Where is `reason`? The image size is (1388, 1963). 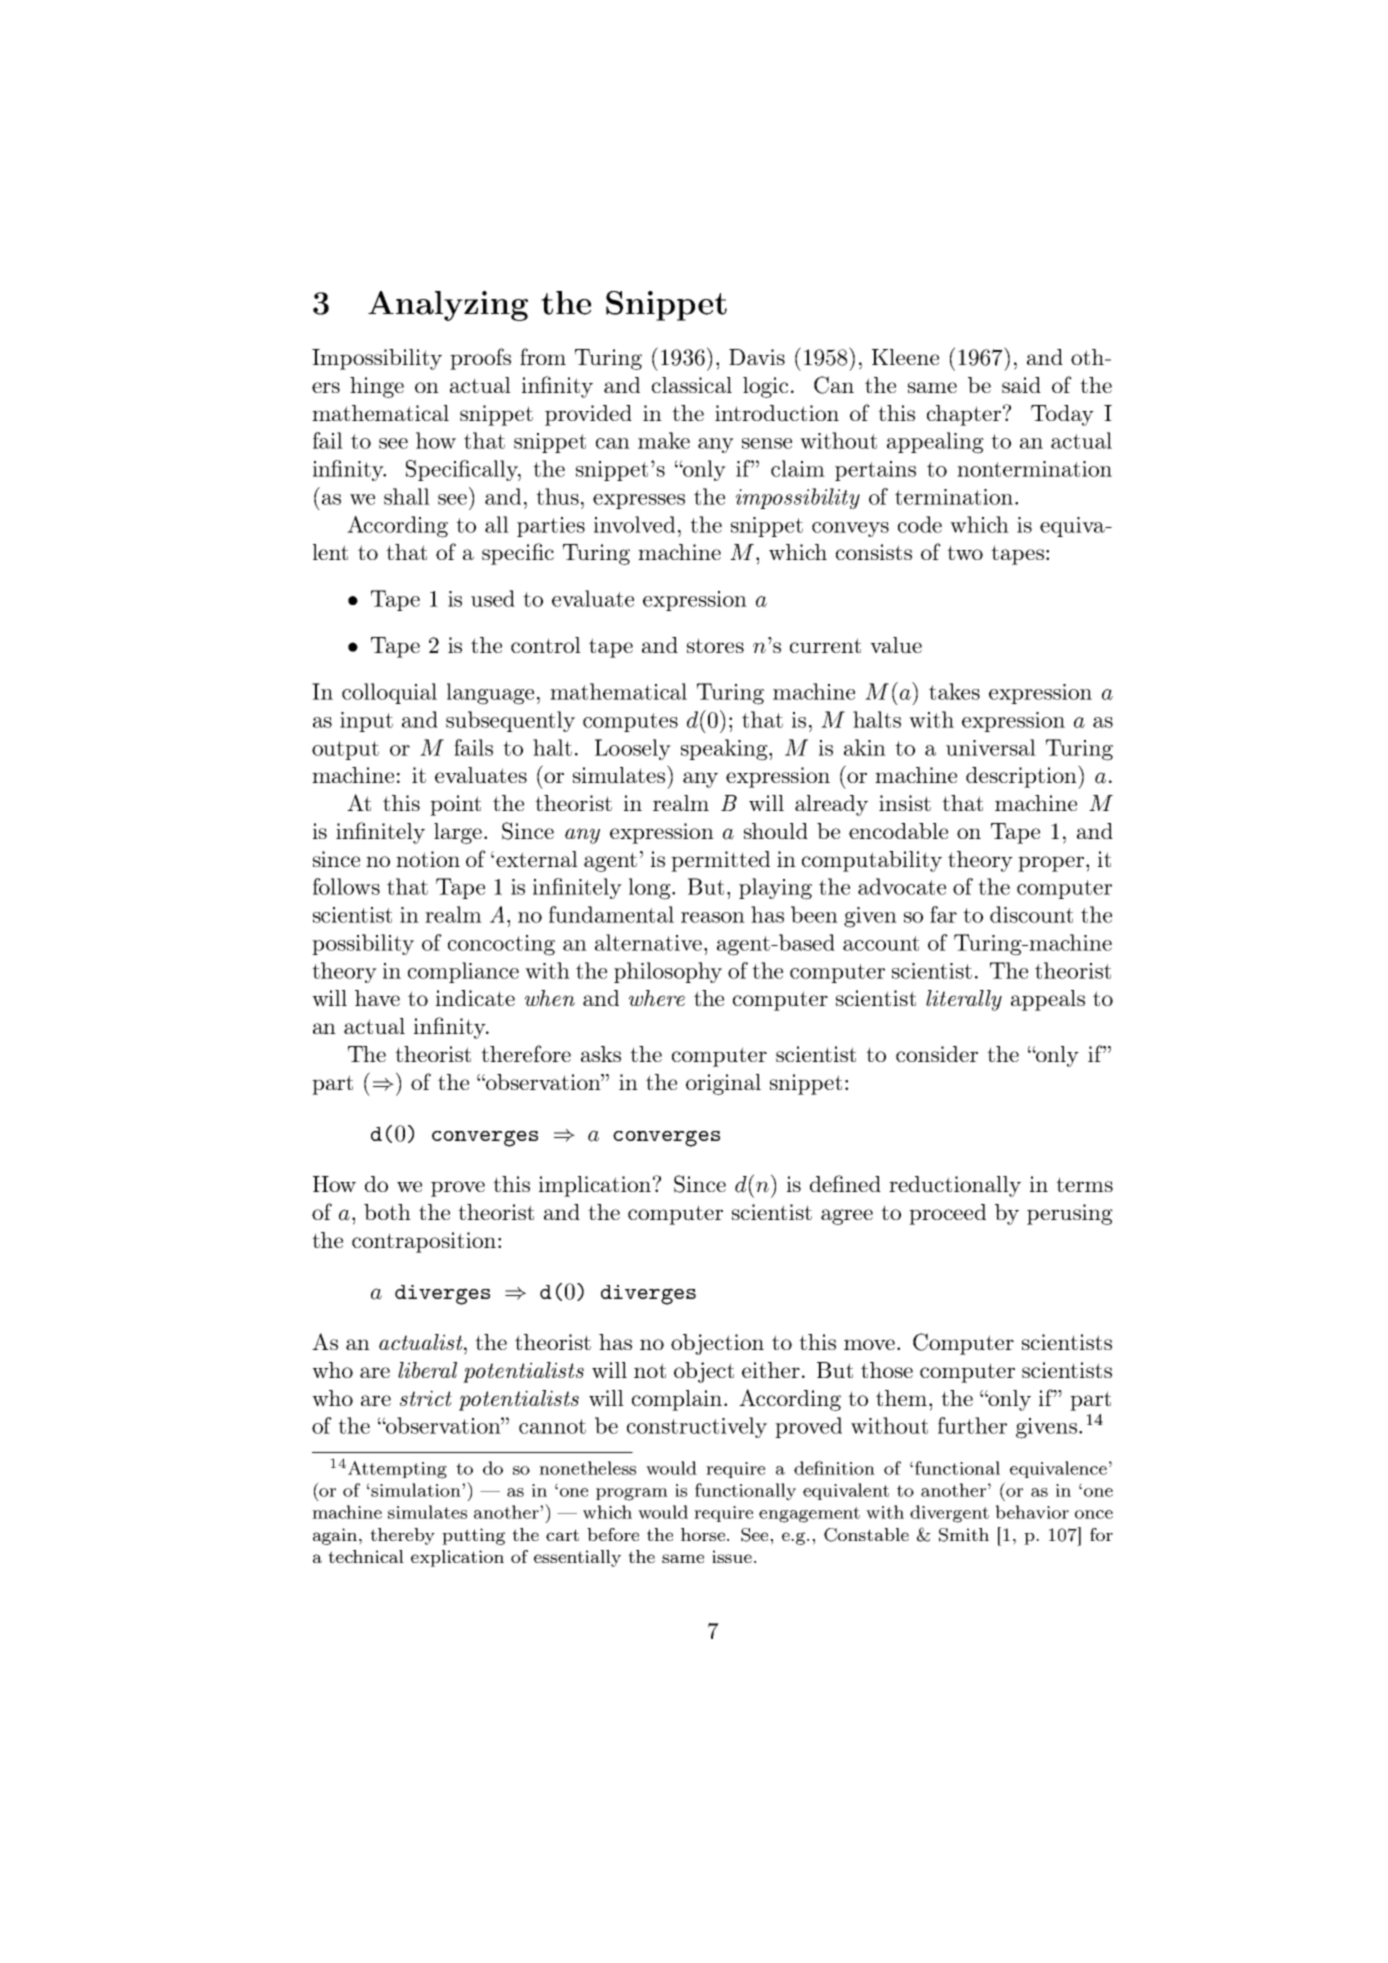 reason is located at coordinates (713, 917).
